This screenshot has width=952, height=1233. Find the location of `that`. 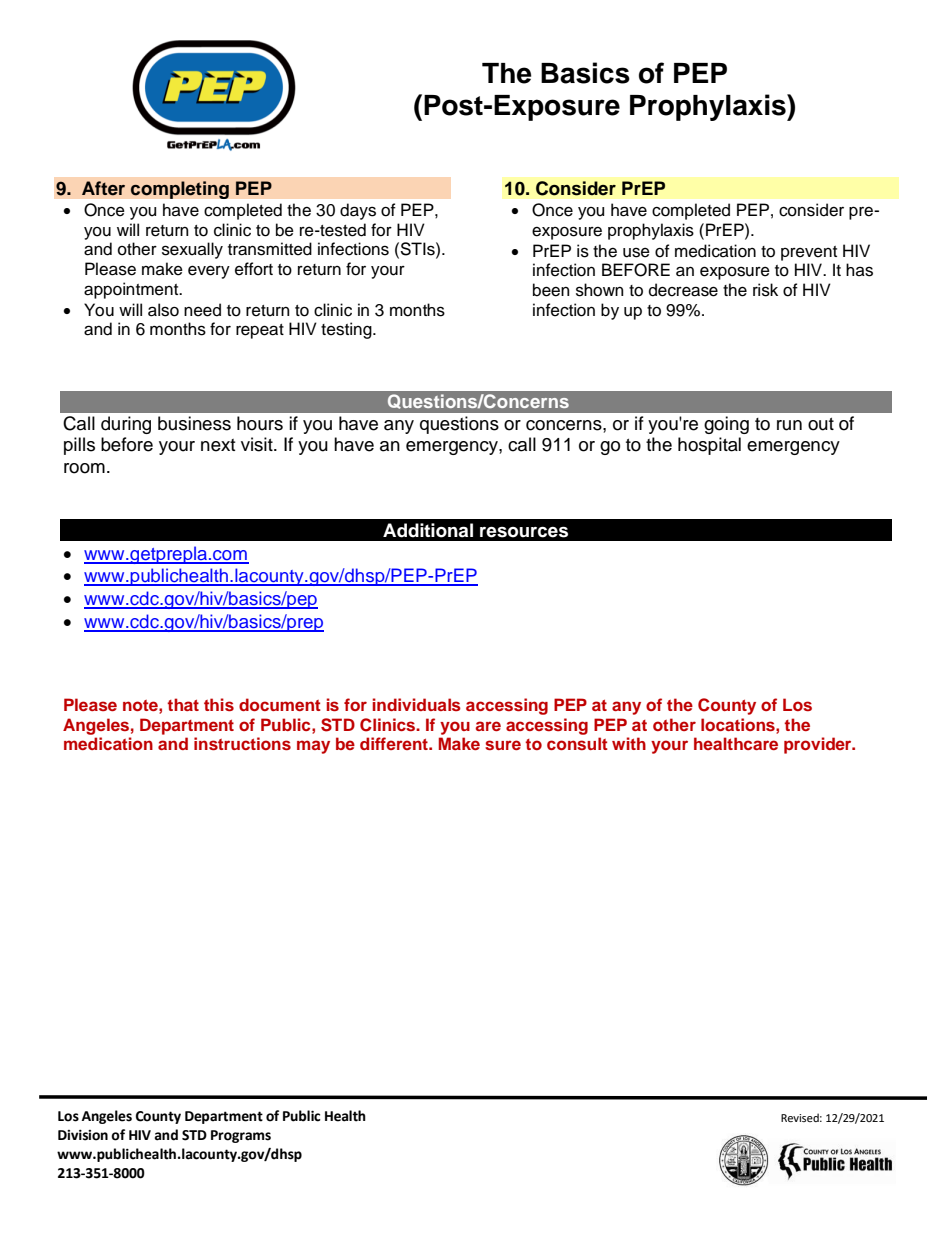

that is located at coordinates (183, 704).
